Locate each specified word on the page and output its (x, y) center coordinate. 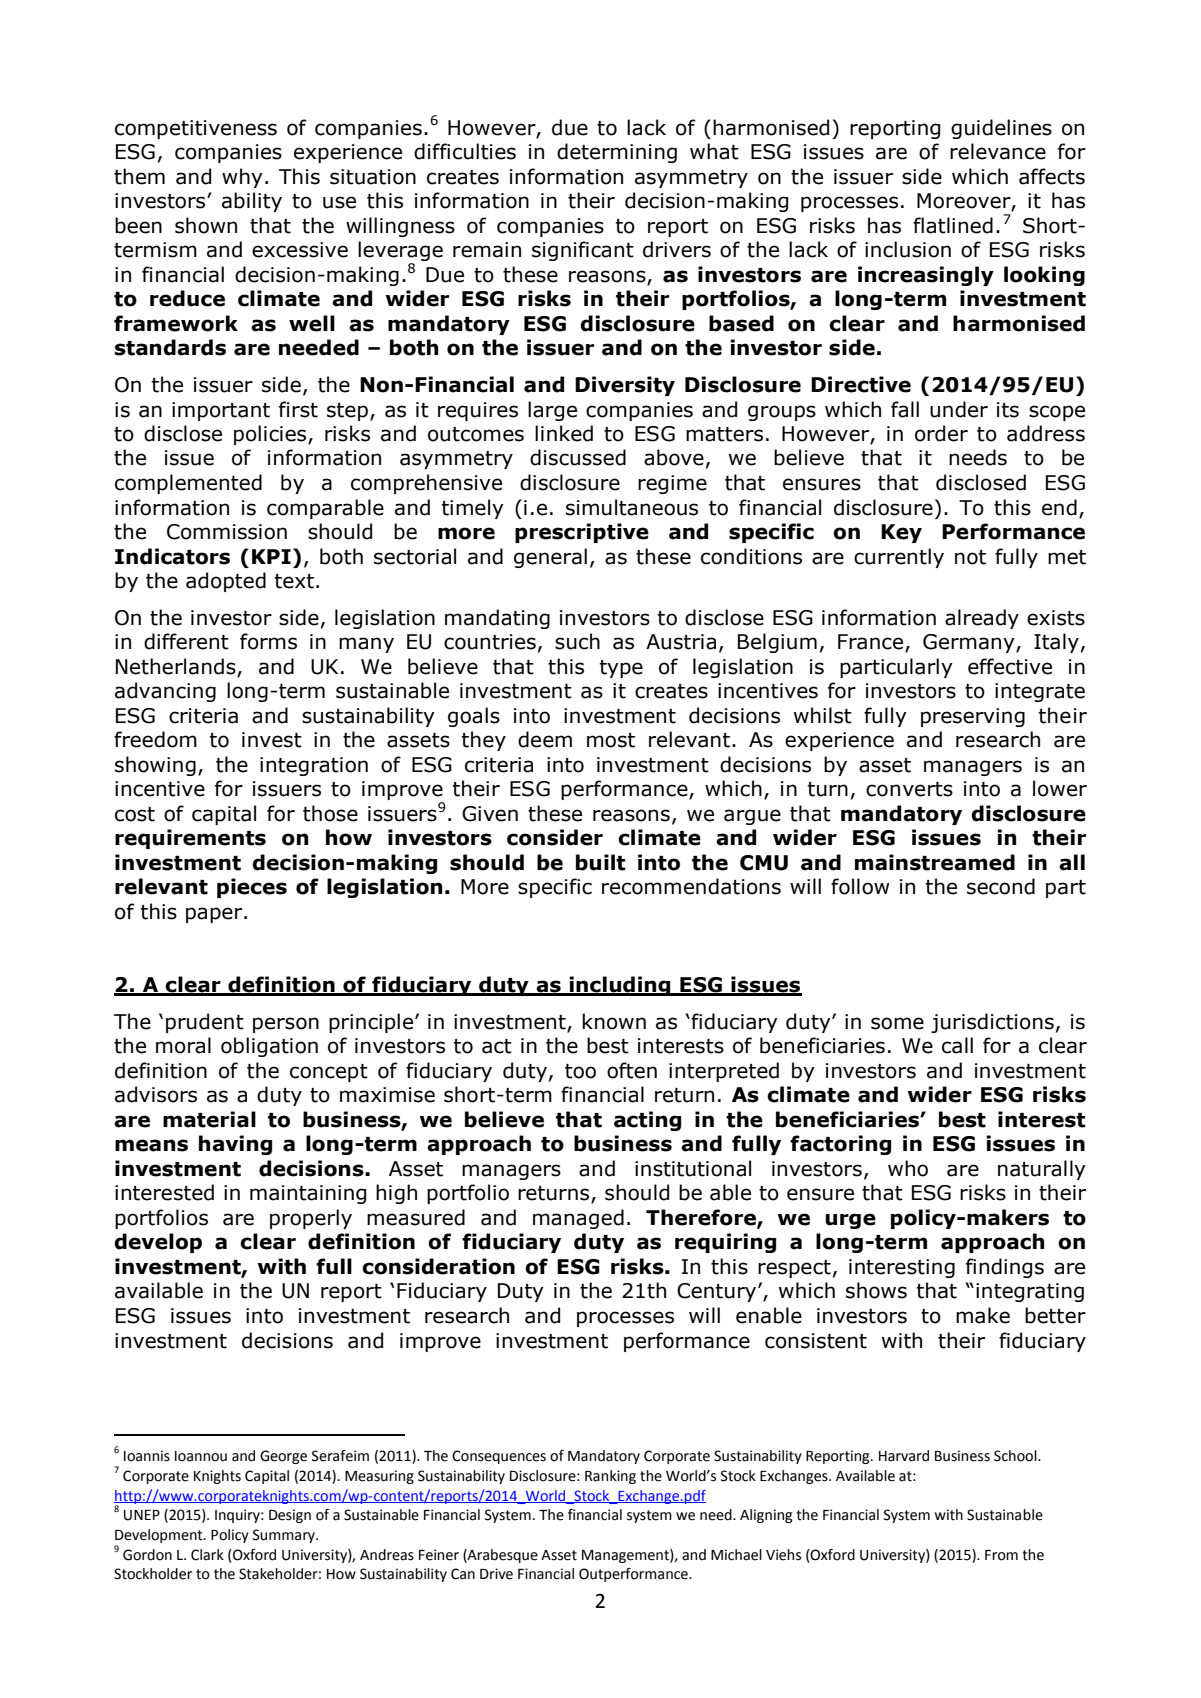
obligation (269, 1047)
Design (290, 1516)
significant (583, 251)
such (577, 641)
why (242, 178)
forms (268, 641)
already (982, 619)
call (957, 1045)
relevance (998, 151)
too (580, 1071)
